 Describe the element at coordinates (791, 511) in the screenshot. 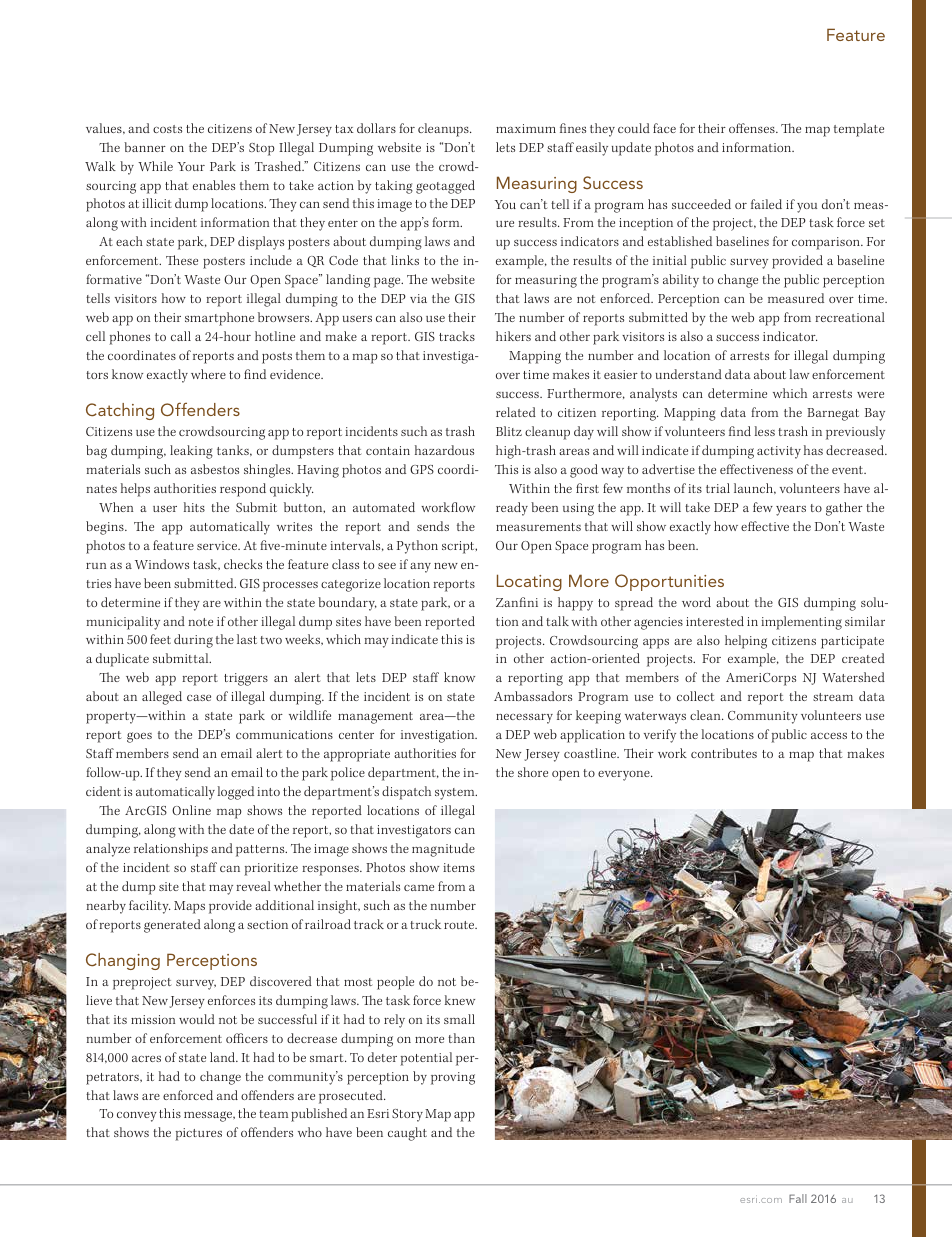

I see `years` at that location.
